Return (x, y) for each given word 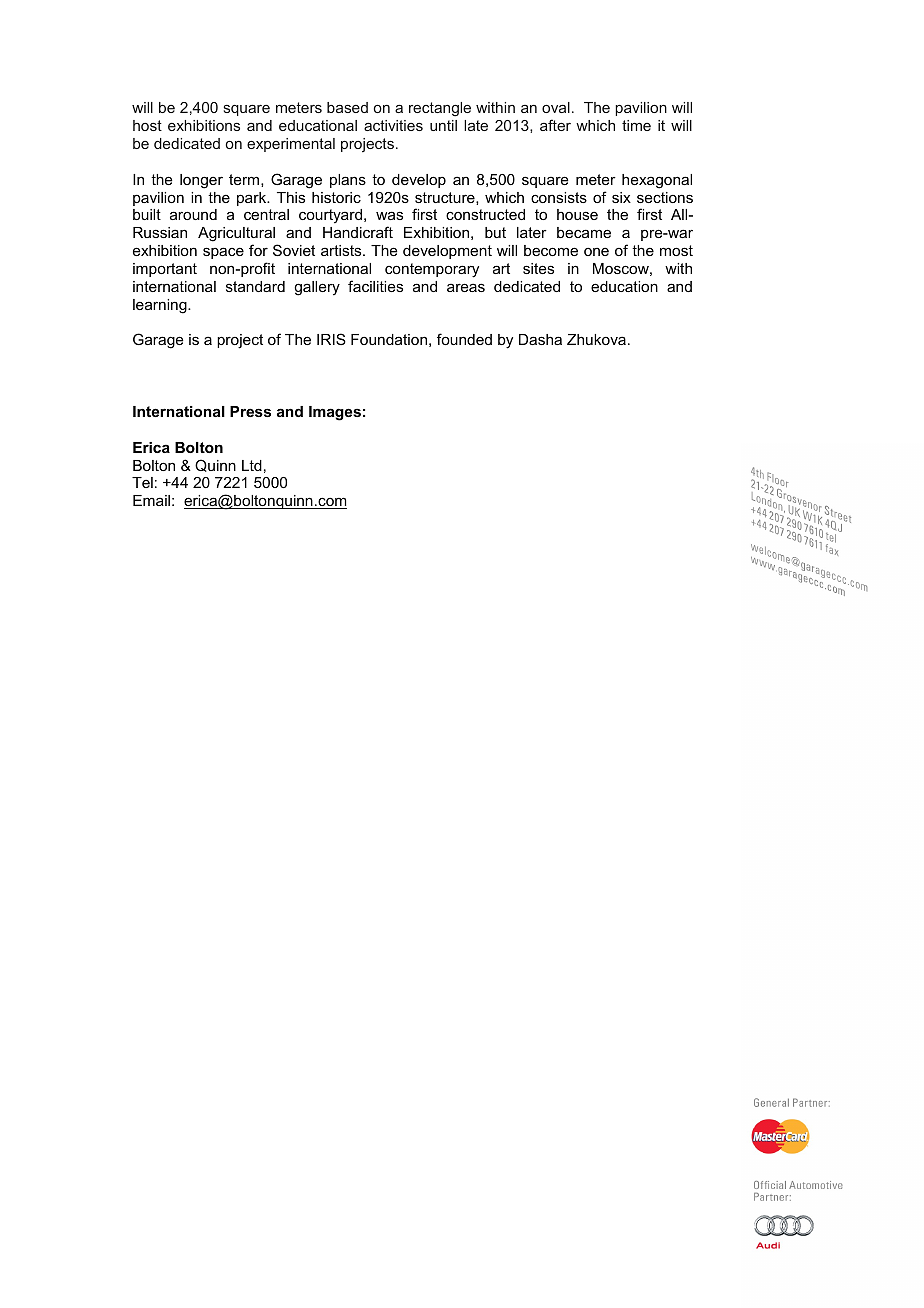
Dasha (540, 339)
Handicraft (358, 232)
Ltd (252, 465)
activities (393, 125)
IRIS (331, 339)
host (147, 125)
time (636, 125)
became (584, 232)
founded (464, 339)
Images (335, 413)
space (223, 253)
